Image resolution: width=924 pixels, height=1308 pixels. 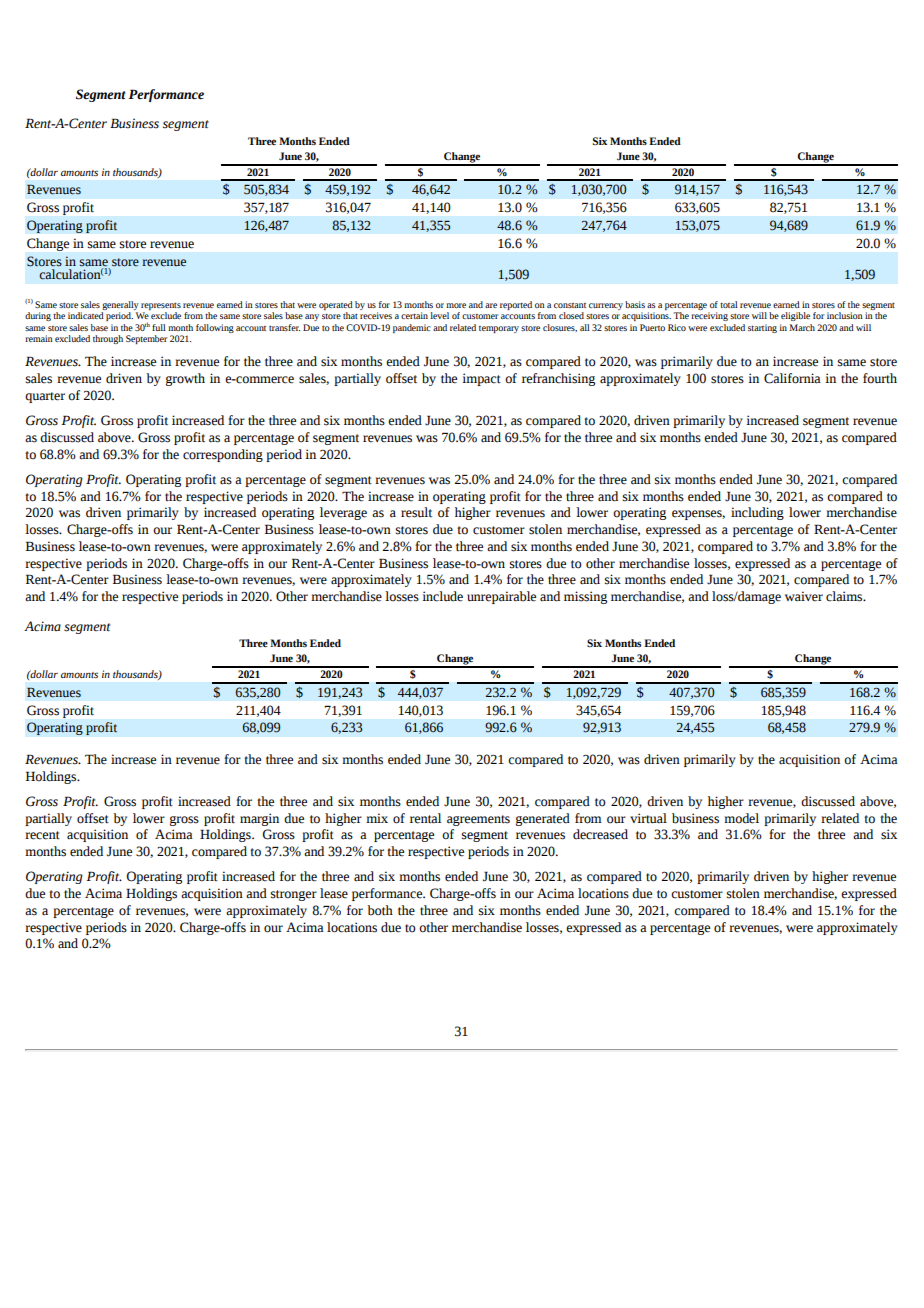 What do you see at coordinates (804, 596) in the image?
I see `waiver` at bounding box center [804, 596].
